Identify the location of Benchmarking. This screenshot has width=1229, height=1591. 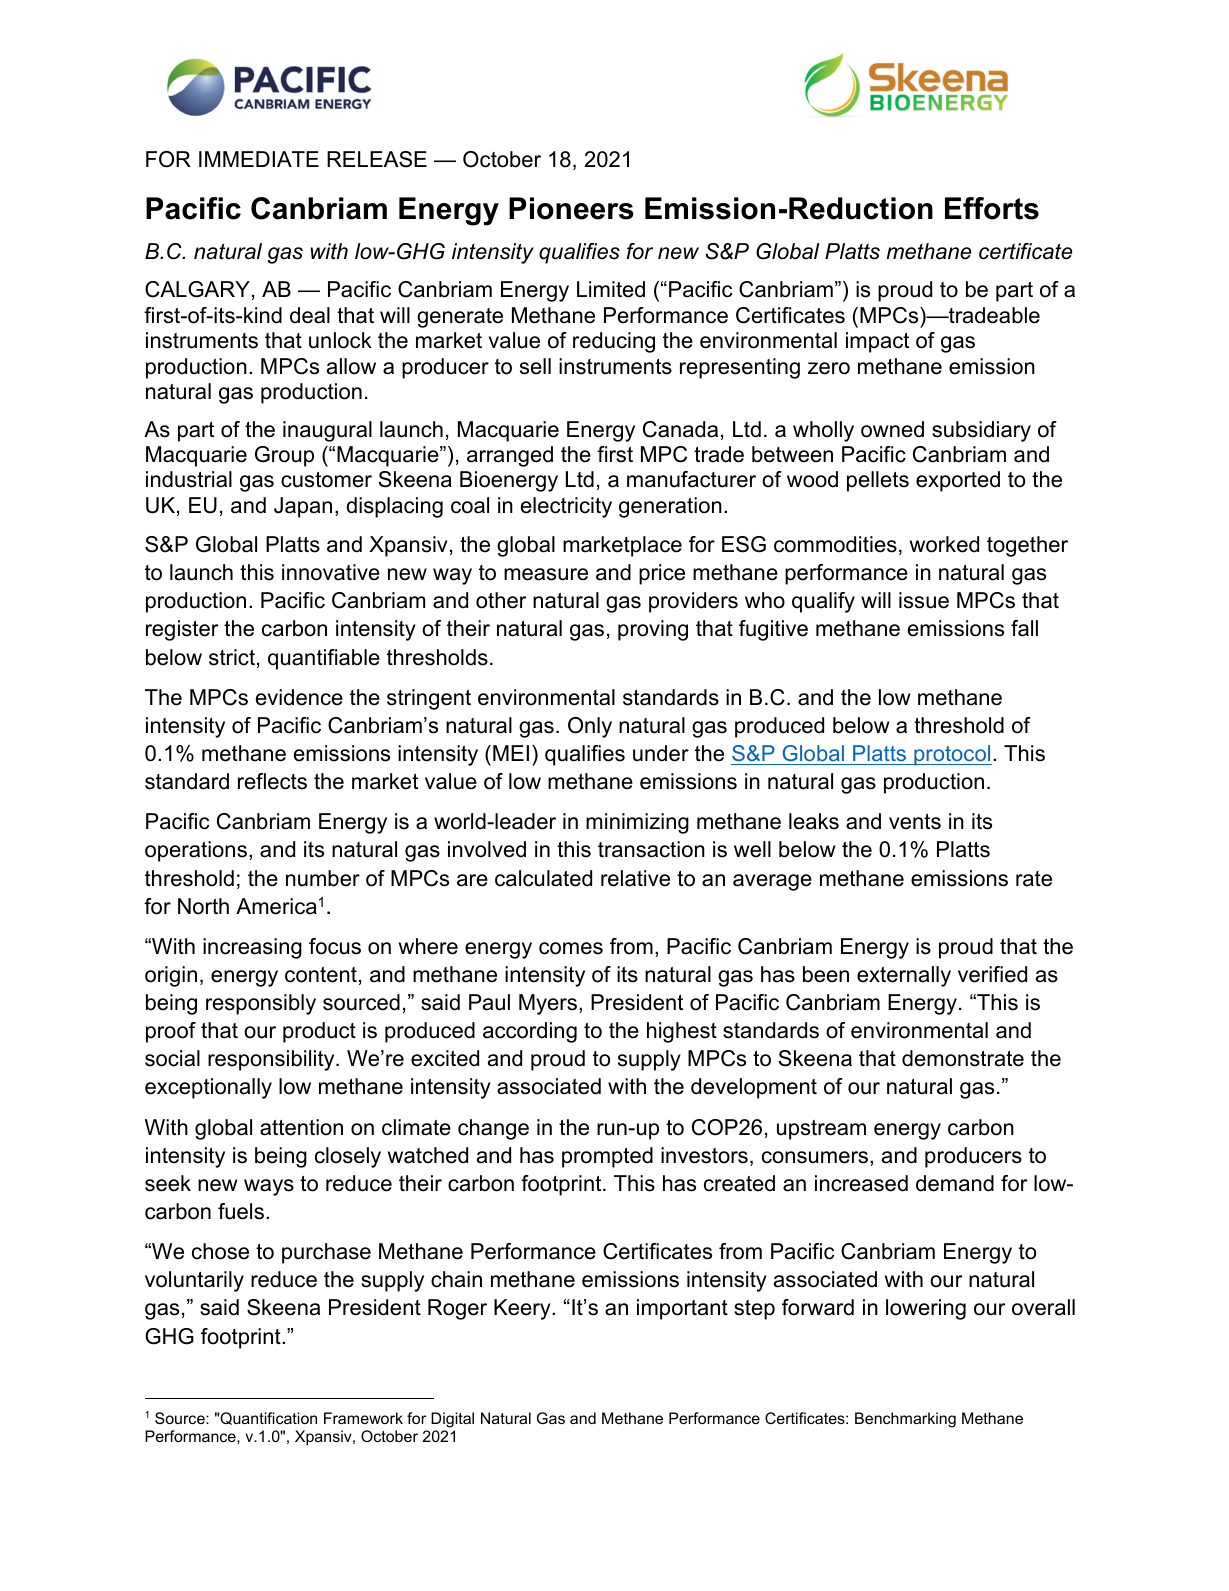
(905, 1420).
